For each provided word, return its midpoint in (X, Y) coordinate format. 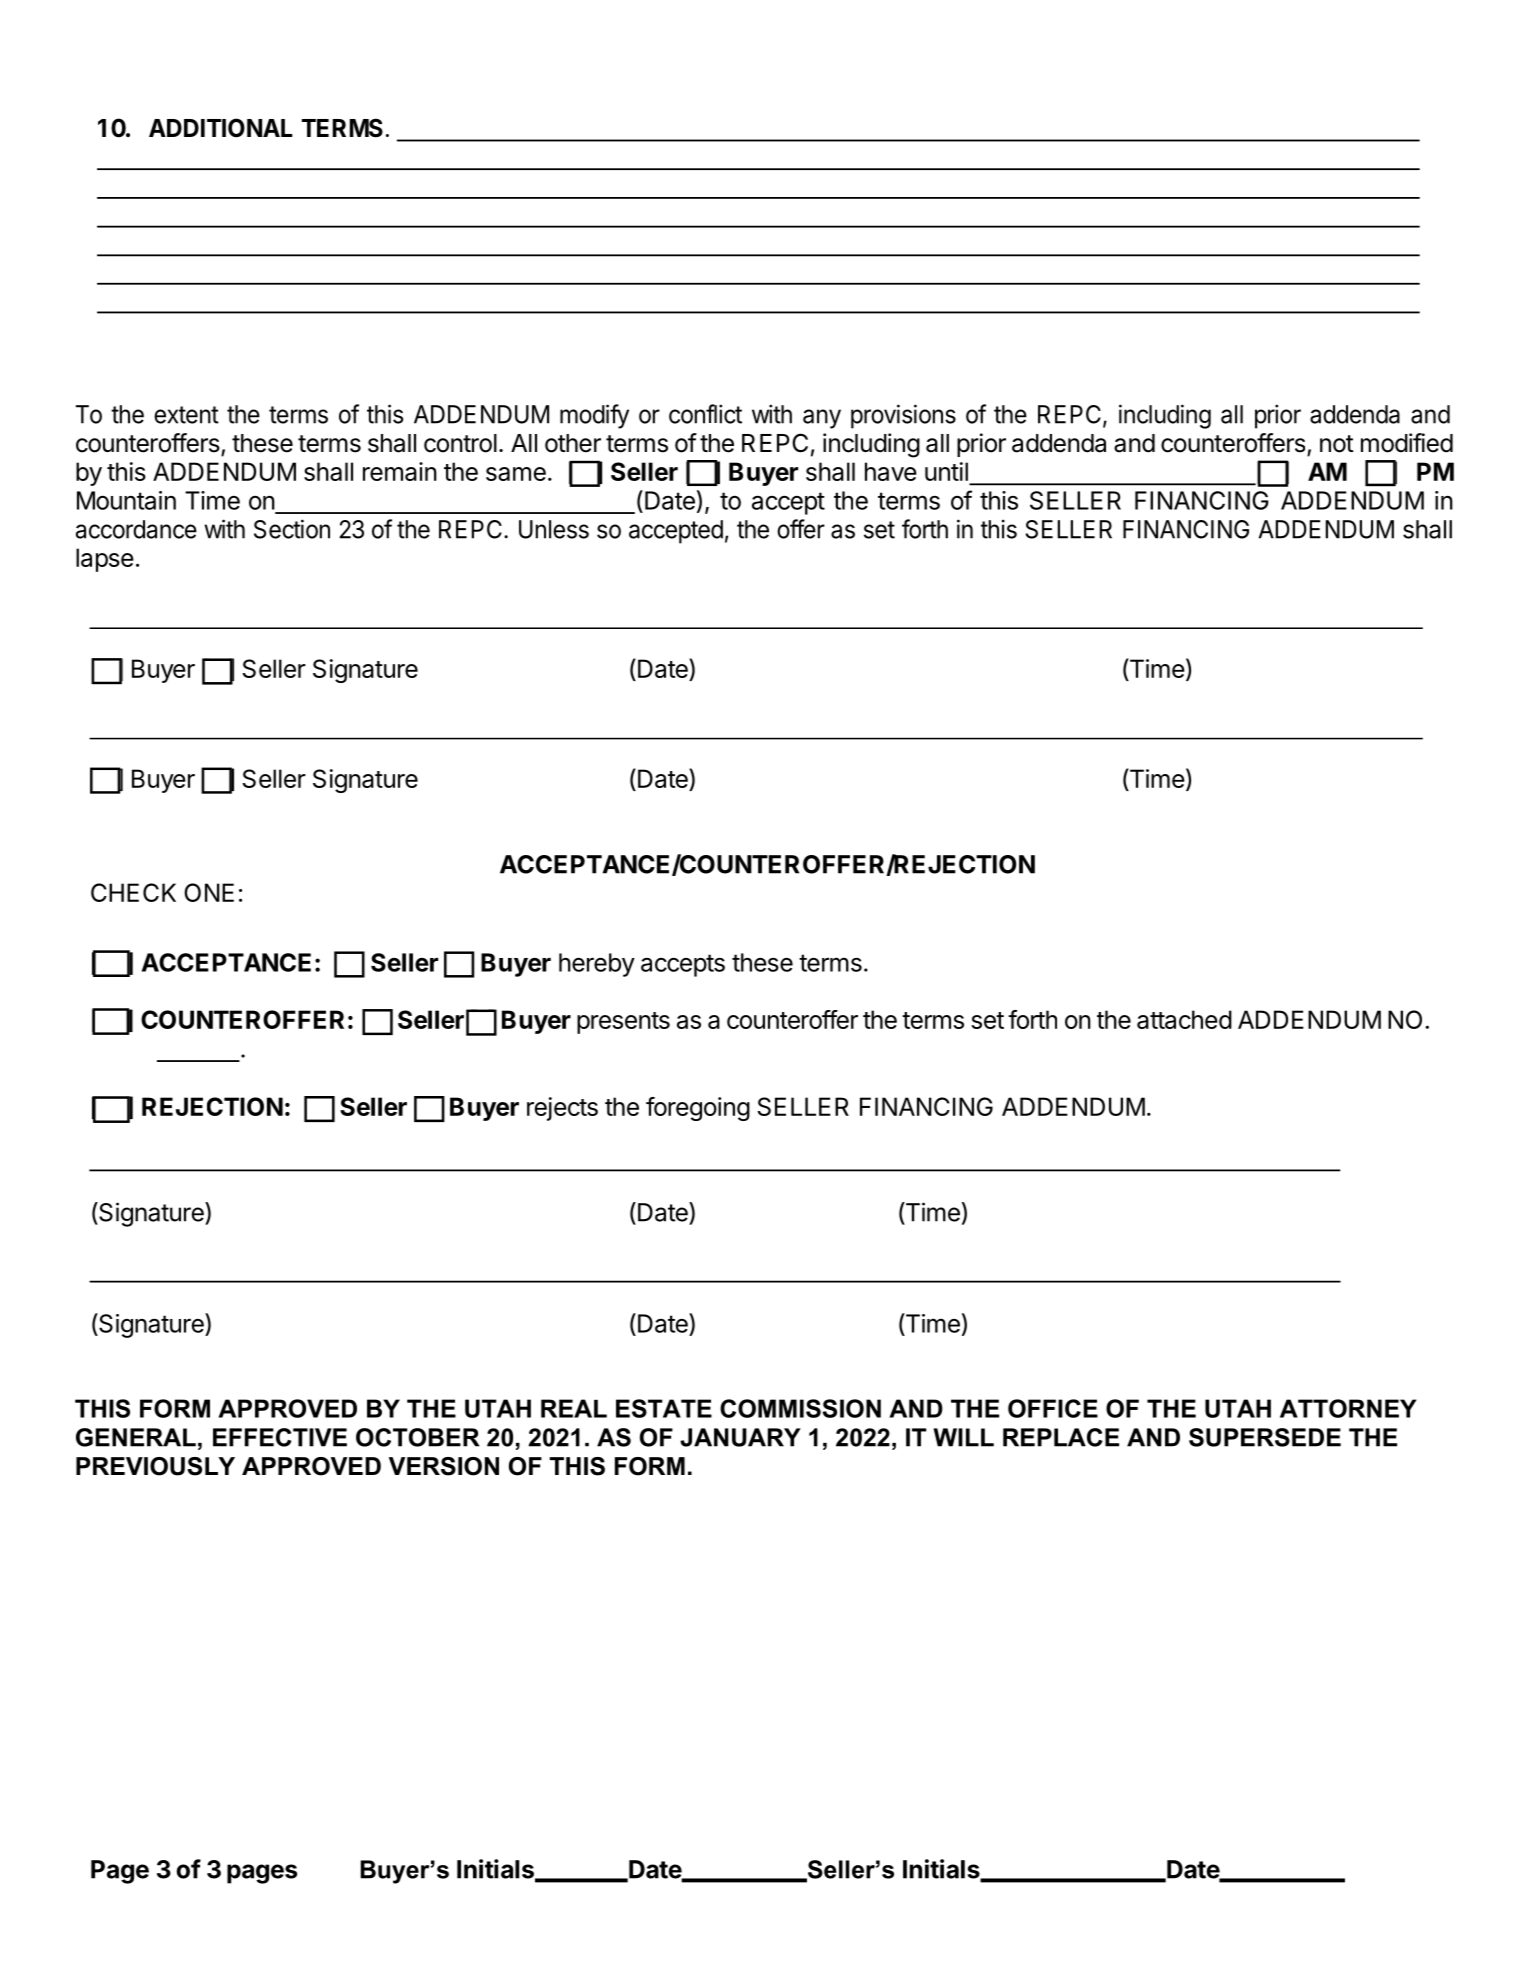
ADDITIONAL (221, 128)
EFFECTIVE (280, 1437)
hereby (597, 965)
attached (1184, 1019)
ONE (209, 892)
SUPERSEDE (1265, 1437)
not (1337, 444)
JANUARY (740, 1437)
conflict (705, 414)
